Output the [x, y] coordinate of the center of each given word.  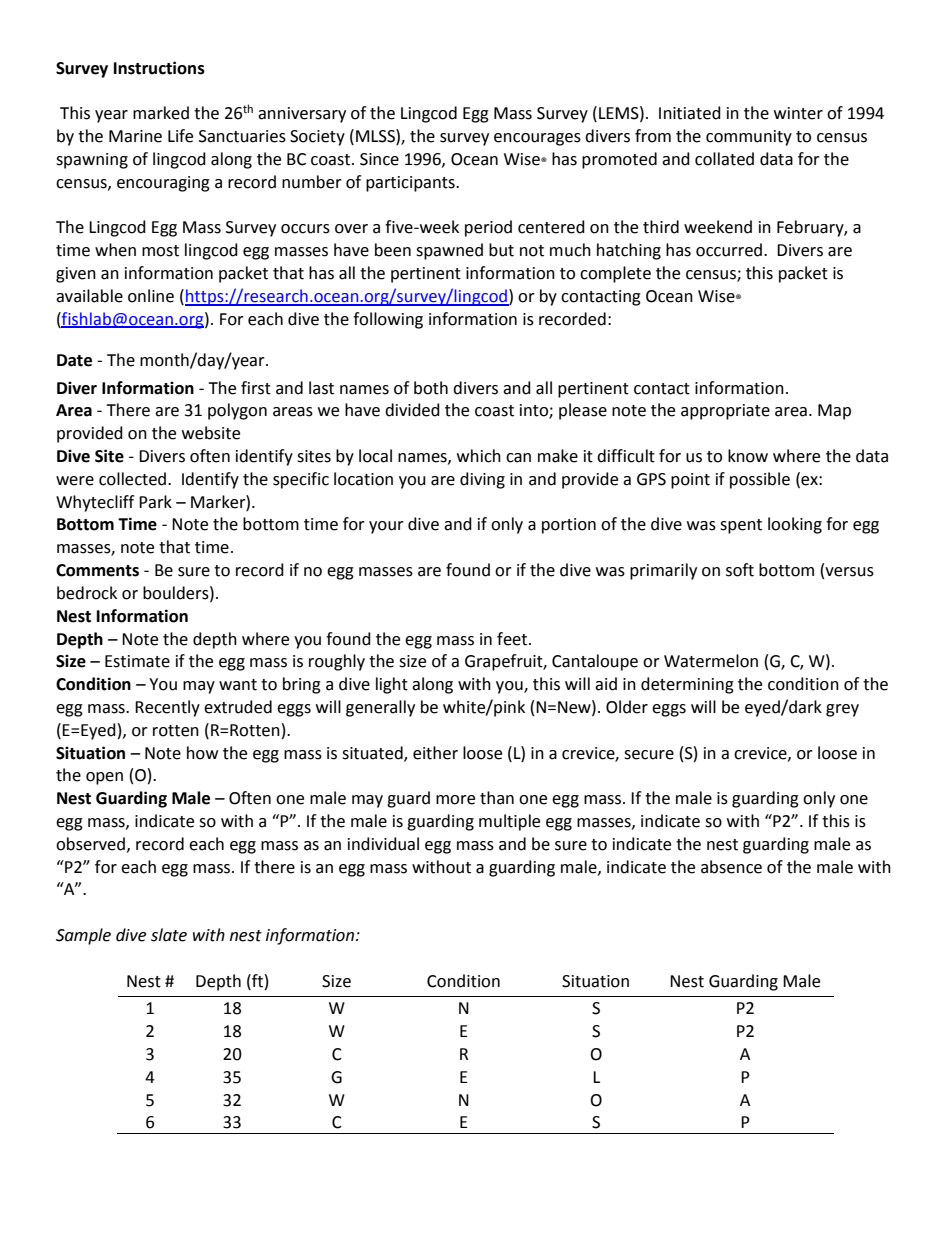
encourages [537, 139]
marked [161, 113]
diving [482, 480]
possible [760, 480]
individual [383, 844]
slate [169, 935]
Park [155, 502]
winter [798, 113]
